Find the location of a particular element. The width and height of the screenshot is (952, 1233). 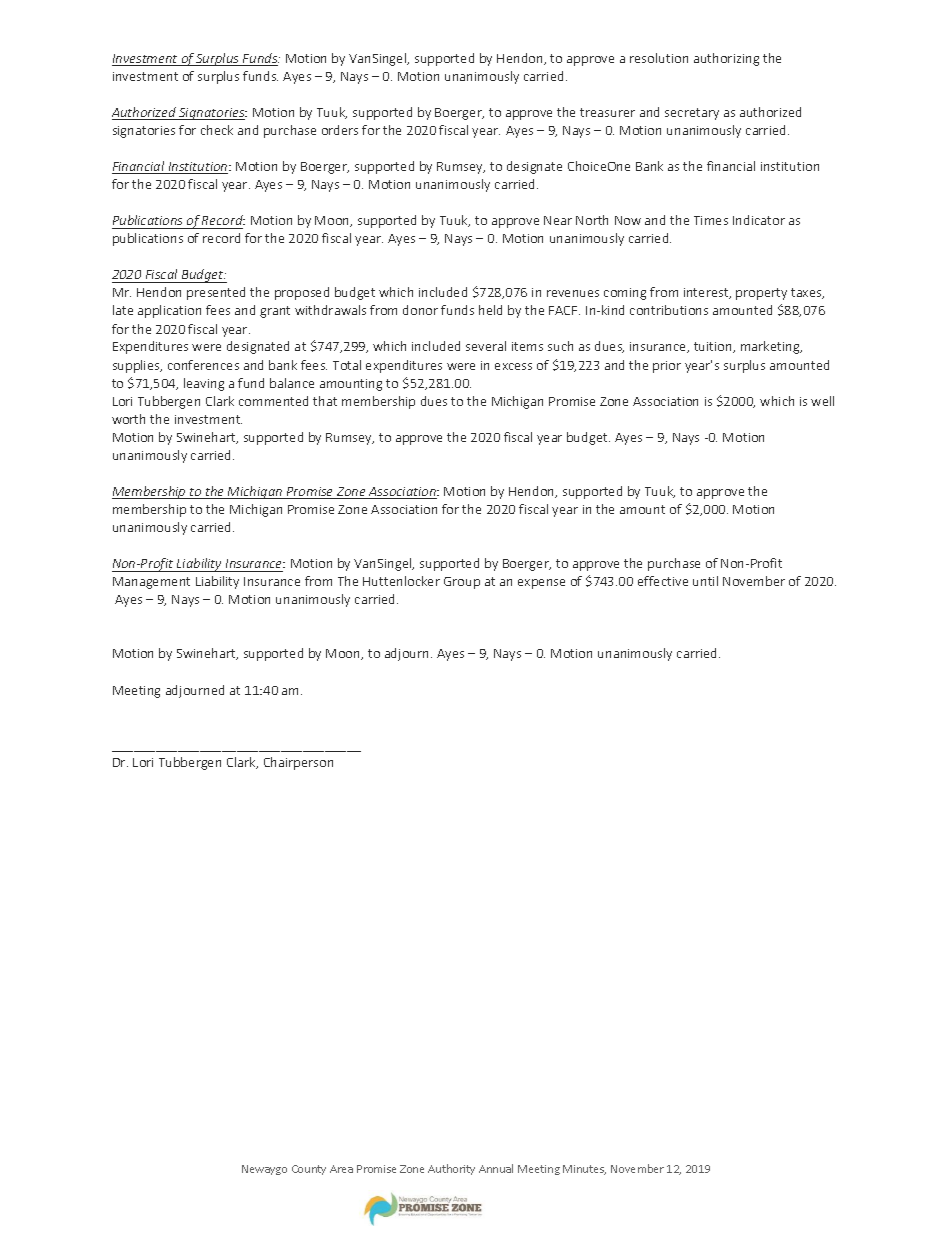

until is located at coordinates (705, 581).
